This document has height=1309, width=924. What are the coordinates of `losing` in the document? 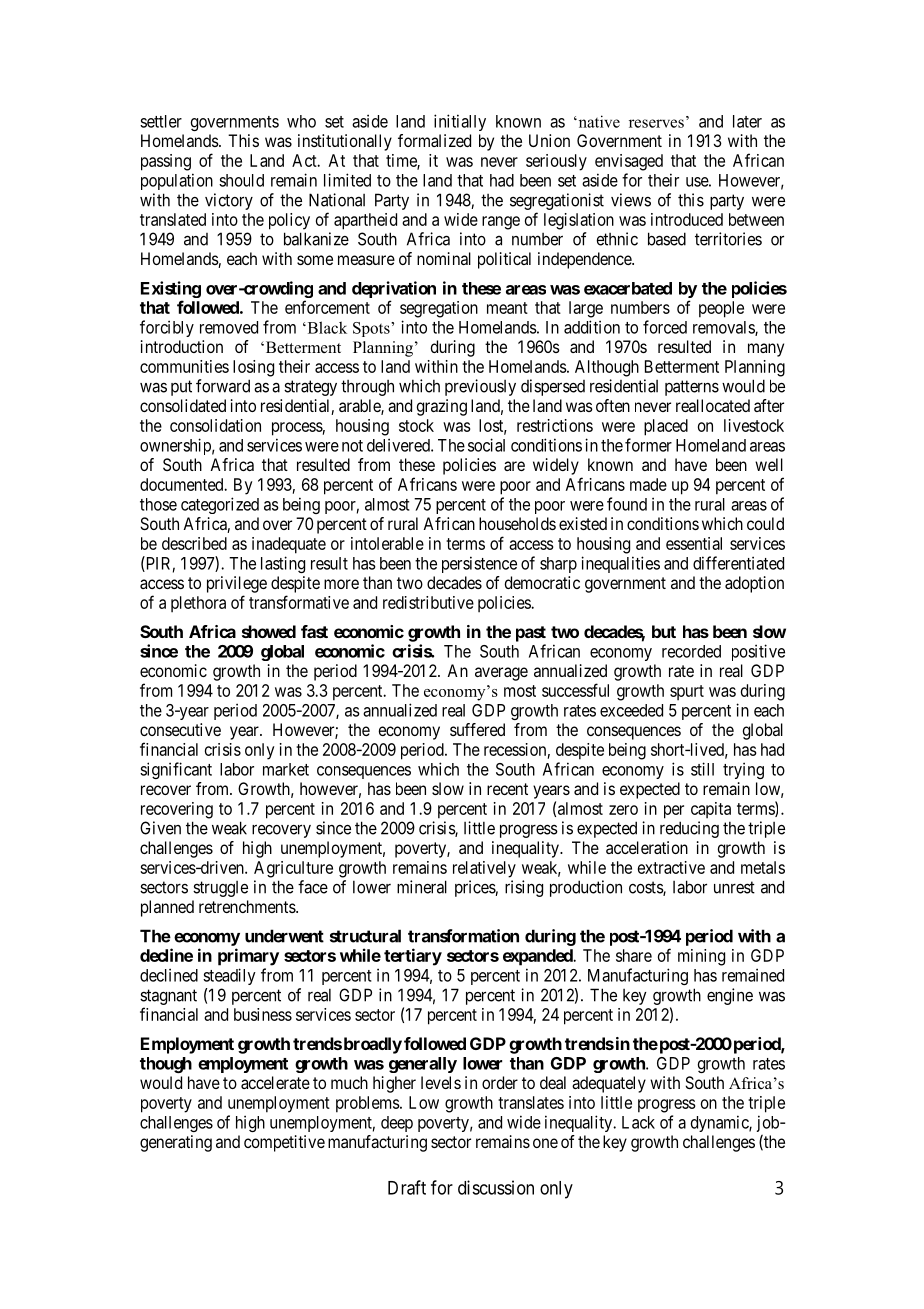 It's located at (253, 368).
